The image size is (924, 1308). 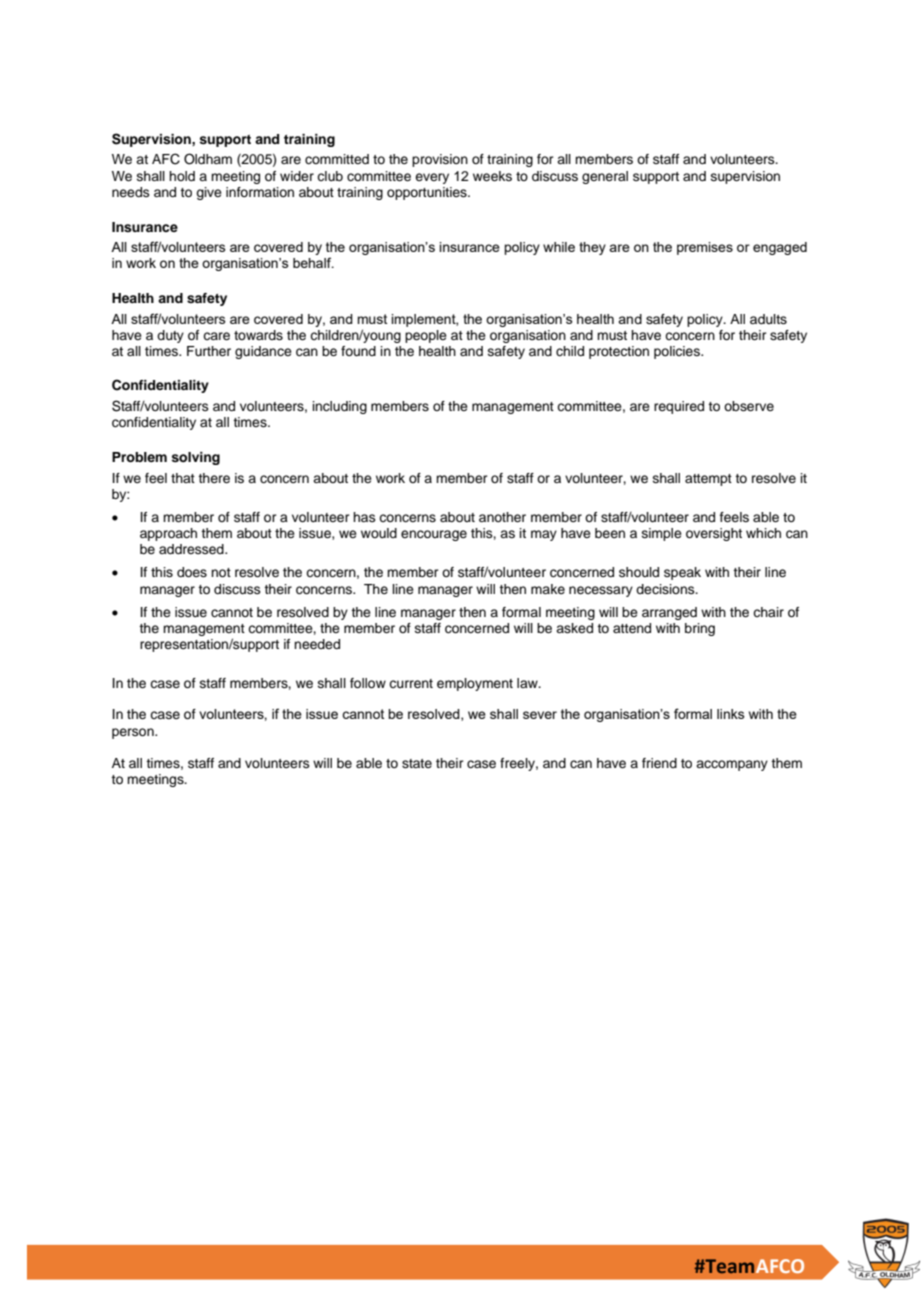 What do you see at coordinates (195, 458) in the screenshot?
I see `solving` at bounding box center [195, 458].
